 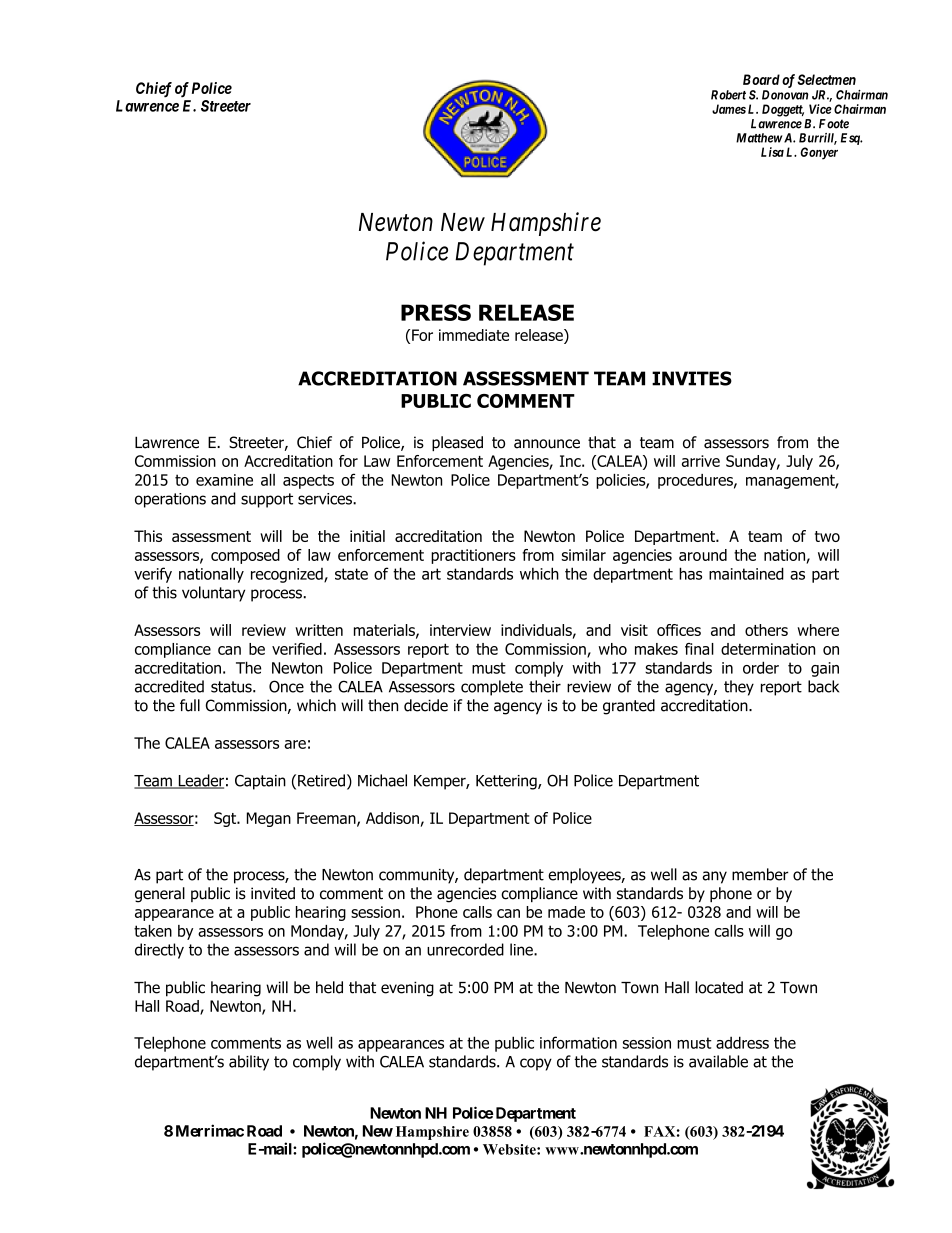 What do you see at coordinates (510, 1149) in the screenshot?
I see `Website` at bounding box center [510, 1149].
